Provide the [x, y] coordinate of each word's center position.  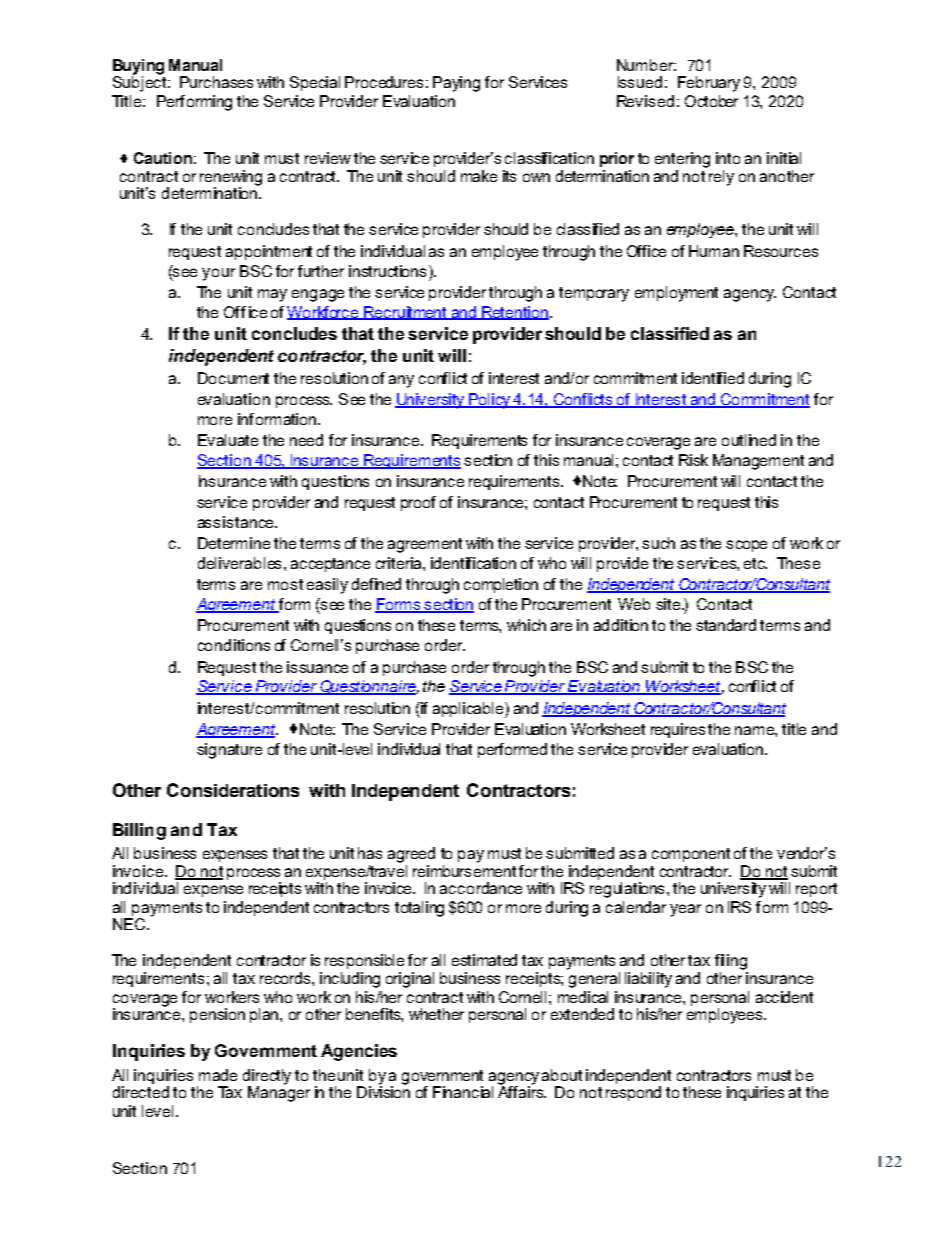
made [218, 1075]
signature [229, 751]
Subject [141, 83]
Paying [456, 84]
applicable [469, 710]
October [711, 101]
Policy [490, 401]
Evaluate [228, 440]
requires [678, 730]
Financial [463, 1092]
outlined [749, 440]
